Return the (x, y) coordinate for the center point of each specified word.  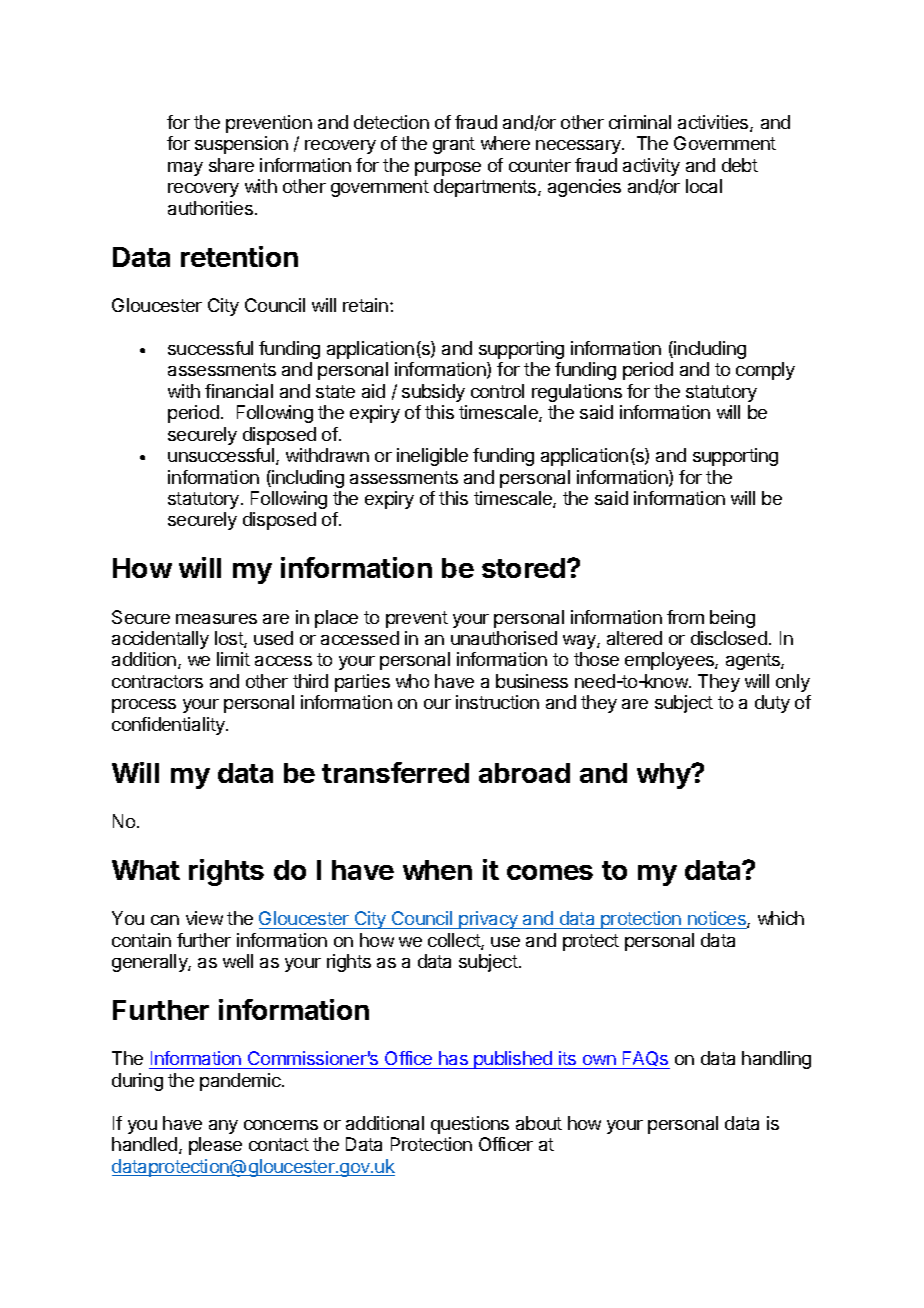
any (223, 1127)
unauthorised (504, 638)
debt (740, 165)
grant (454, 145)
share (231, 165)
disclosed (729, 638)
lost (230, 639)
